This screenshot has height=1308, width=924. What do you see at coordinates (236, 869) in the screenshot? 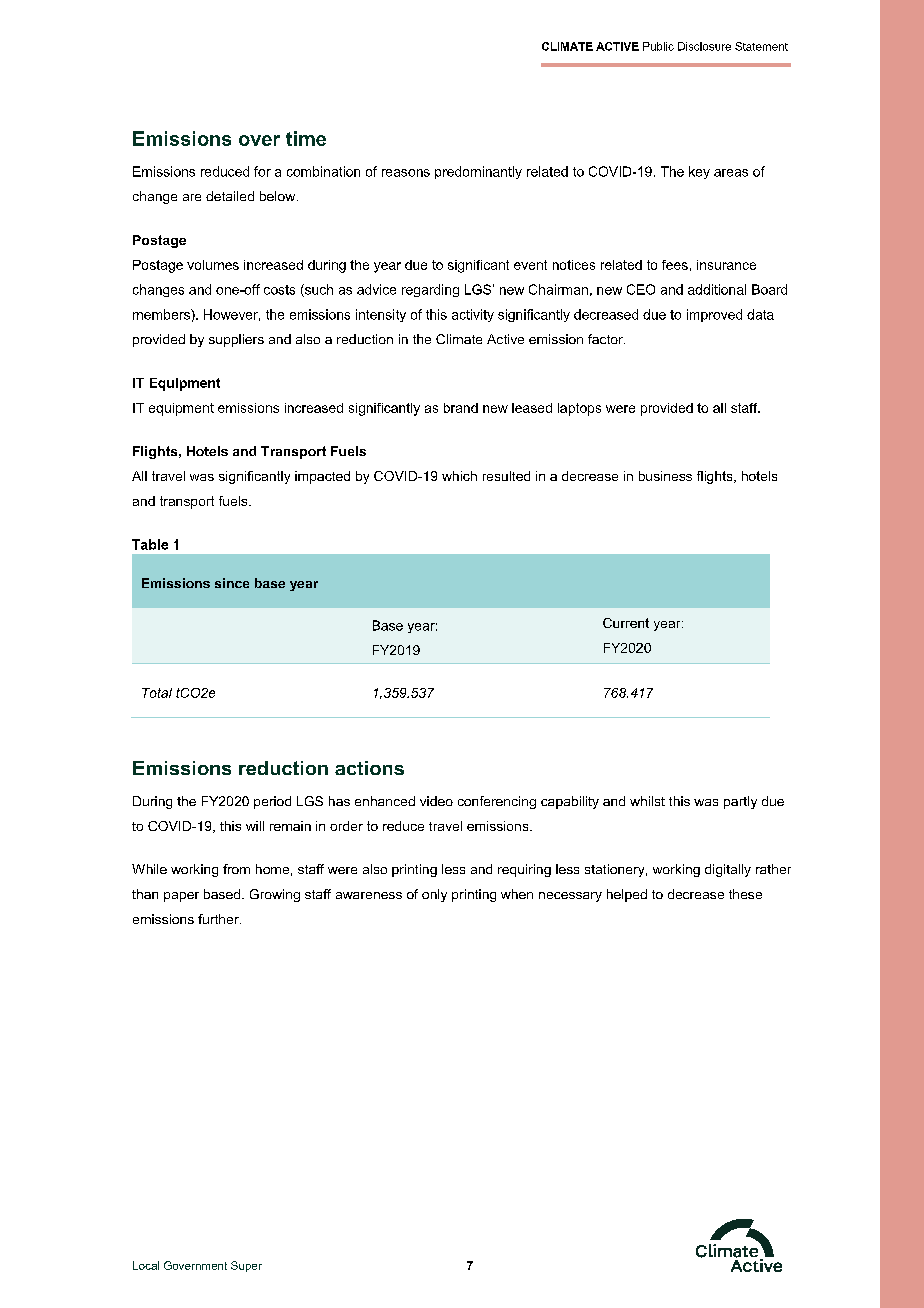
I see `from` at bounding box center [236, 869].
